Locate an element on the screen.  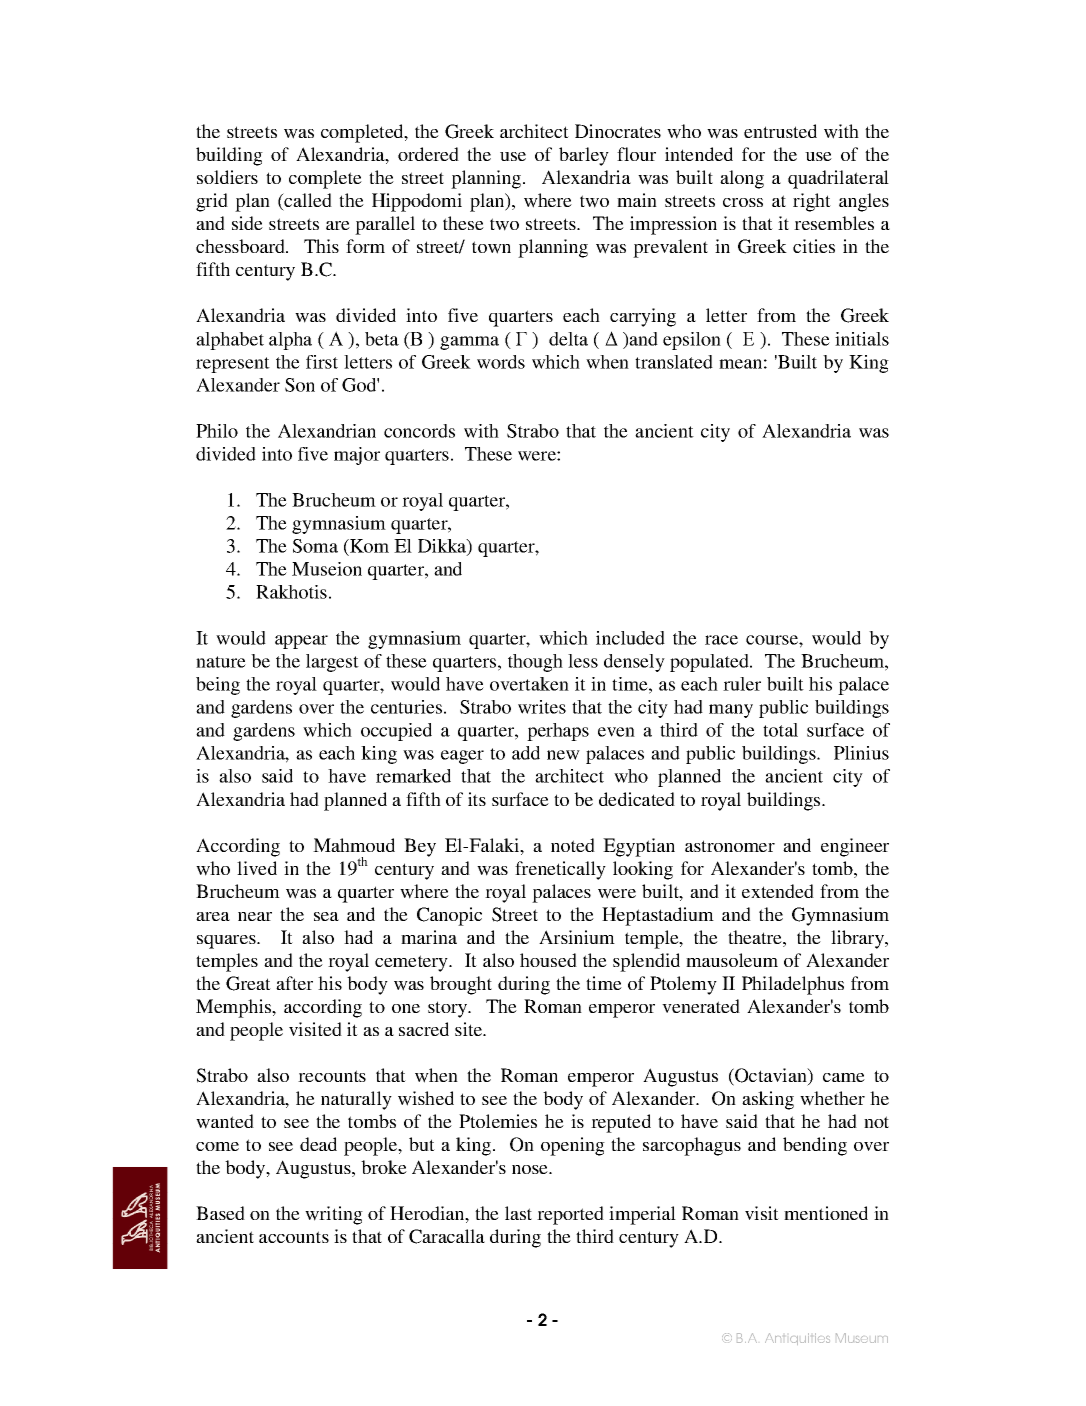
accounts is located at coordinates (294, 1237).
